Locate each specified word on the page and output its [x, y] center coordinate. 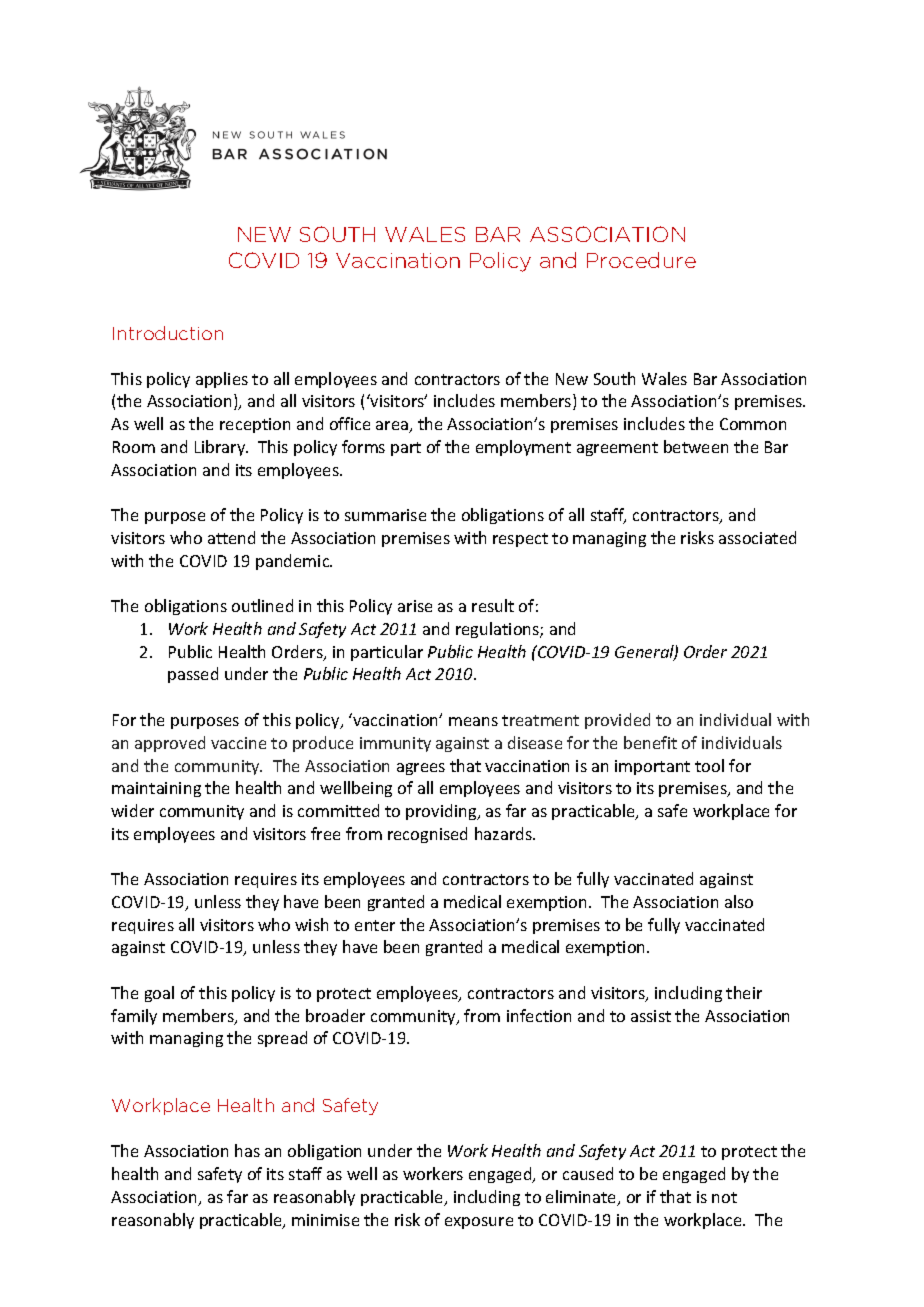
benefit [650, 742]
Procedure [641, 260]
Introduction [168, 333]
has [247, 1150]
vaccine [238, 743]
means [473, 721]
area [393, 427]
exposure [479, 1223]
